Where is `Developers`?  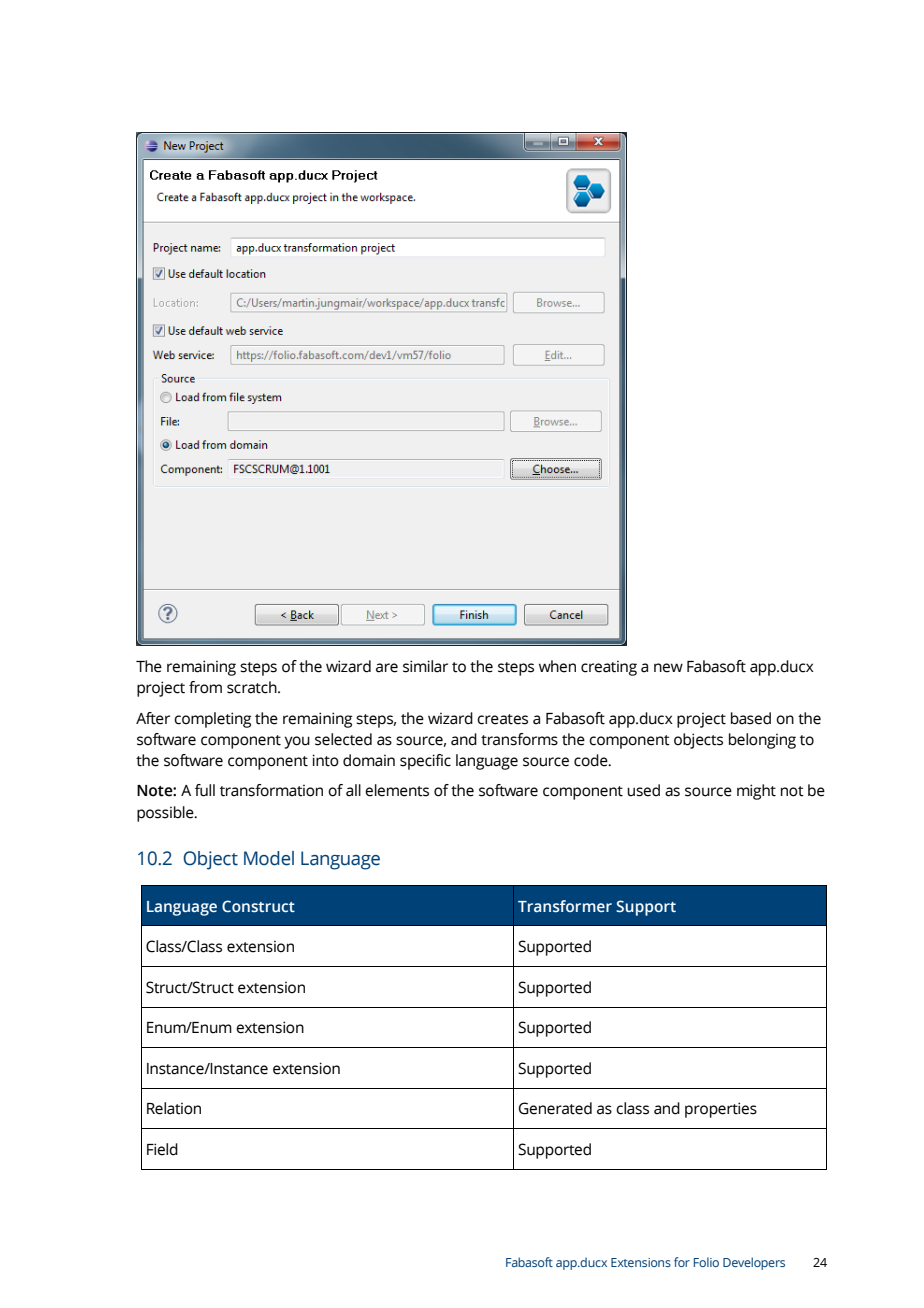
Developers is located at coordinates (754, 1263).
